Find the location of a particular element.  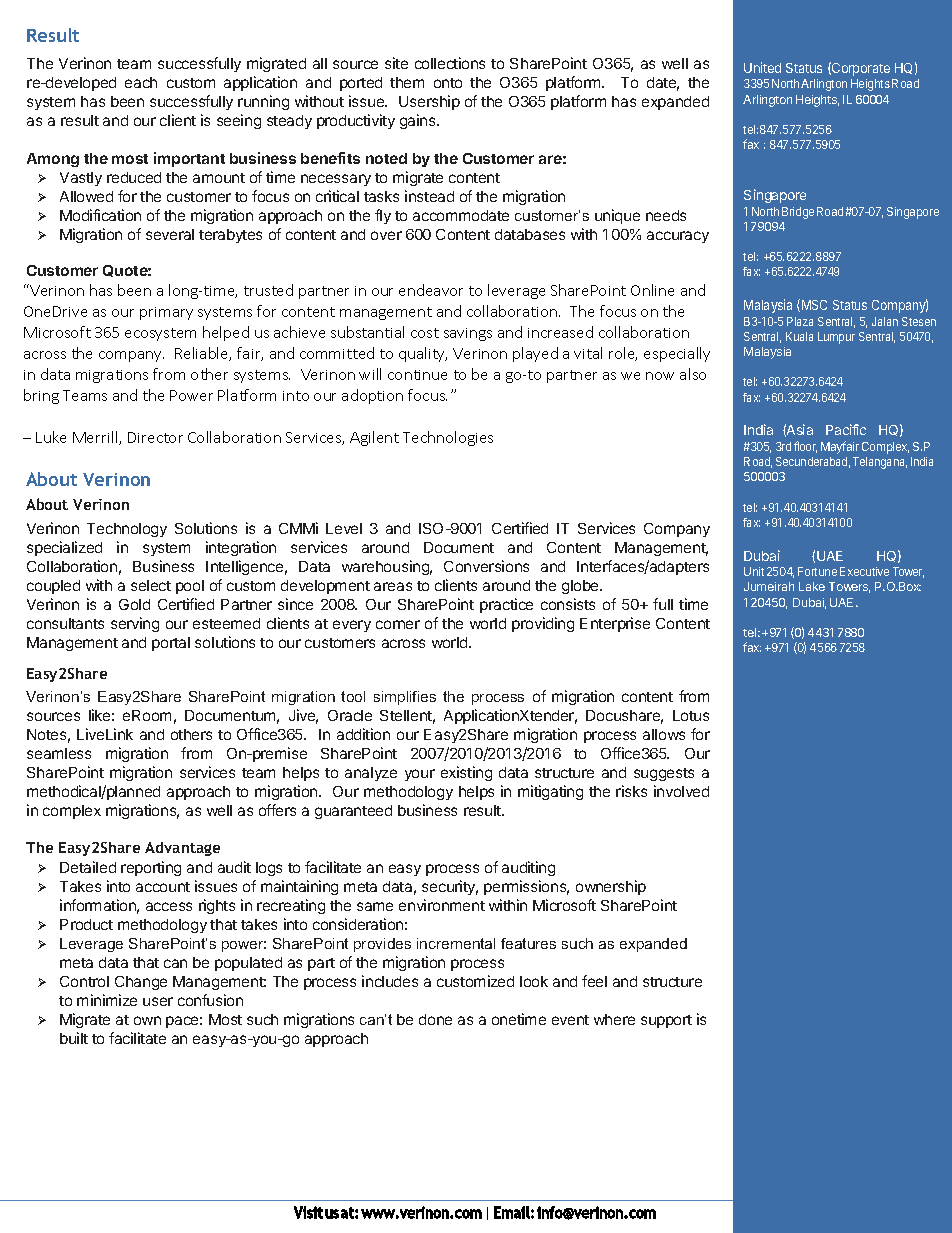

existing is located at coordinates (466, 773).
